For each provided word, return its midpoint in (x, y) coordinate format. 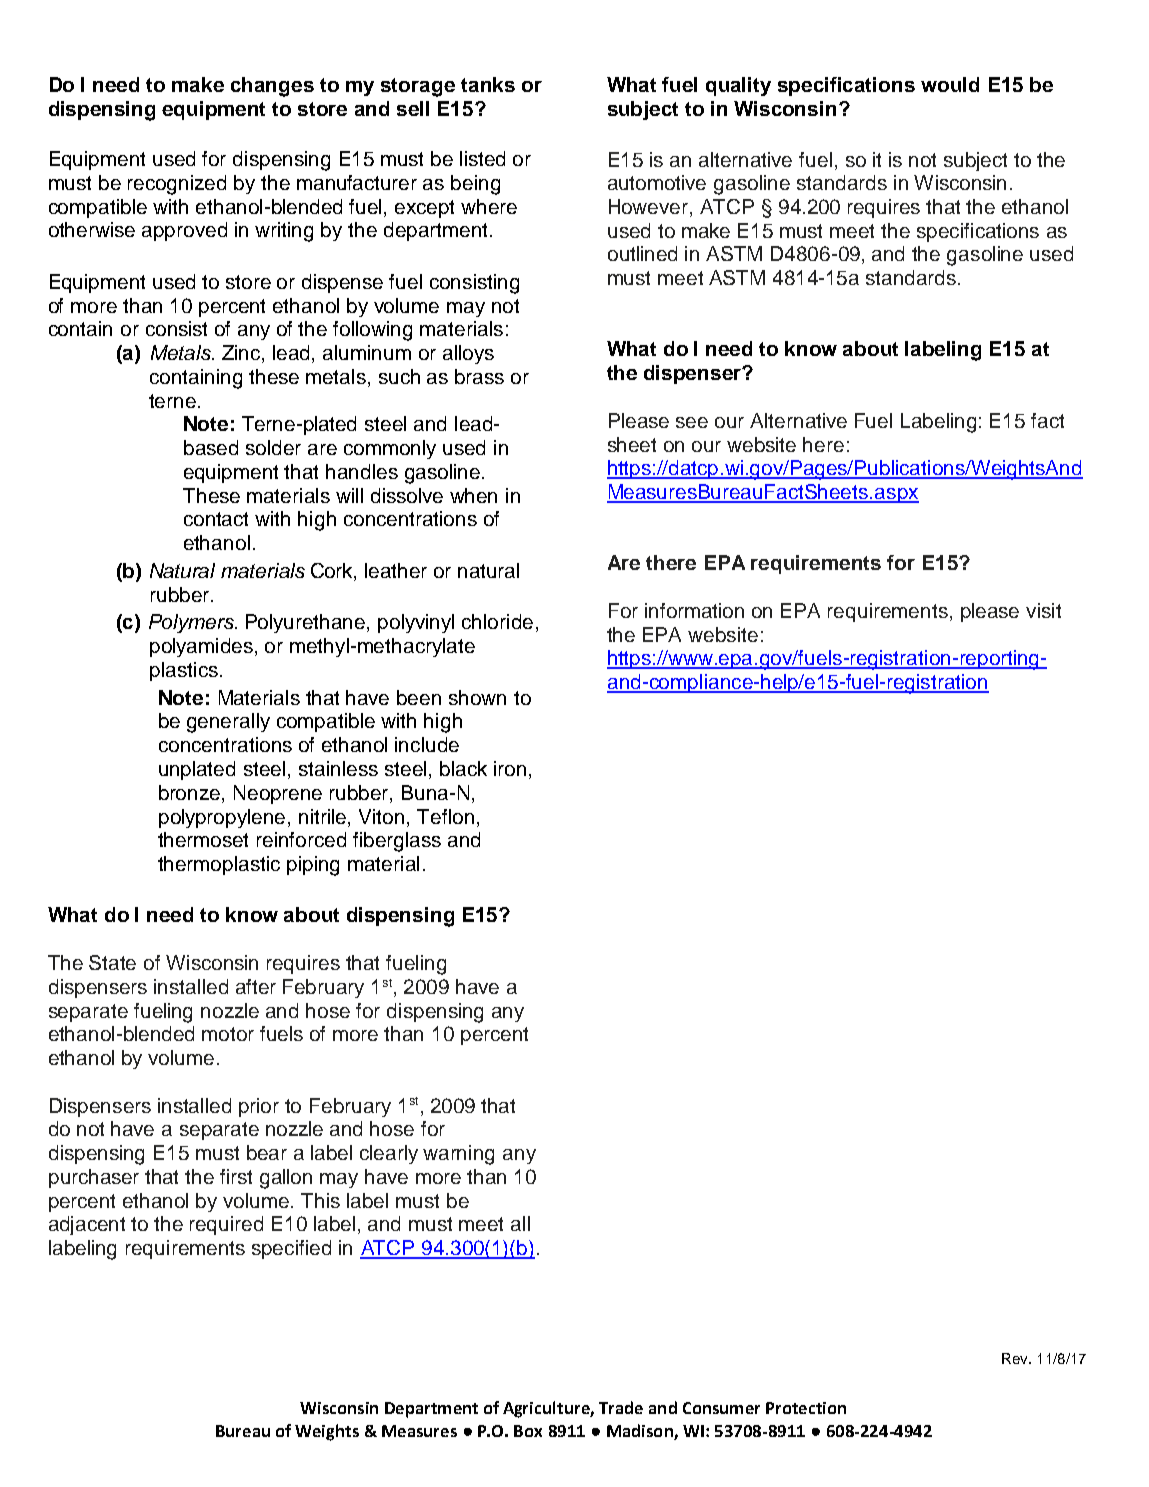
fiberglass (397, 842)
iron (510, 768)
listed (482, 158)
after (256, 986)
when (473, 495)
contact (216, 519)
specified (291, 1249)
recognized (177, 185)
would (950, 84)
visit (1043, 610)
